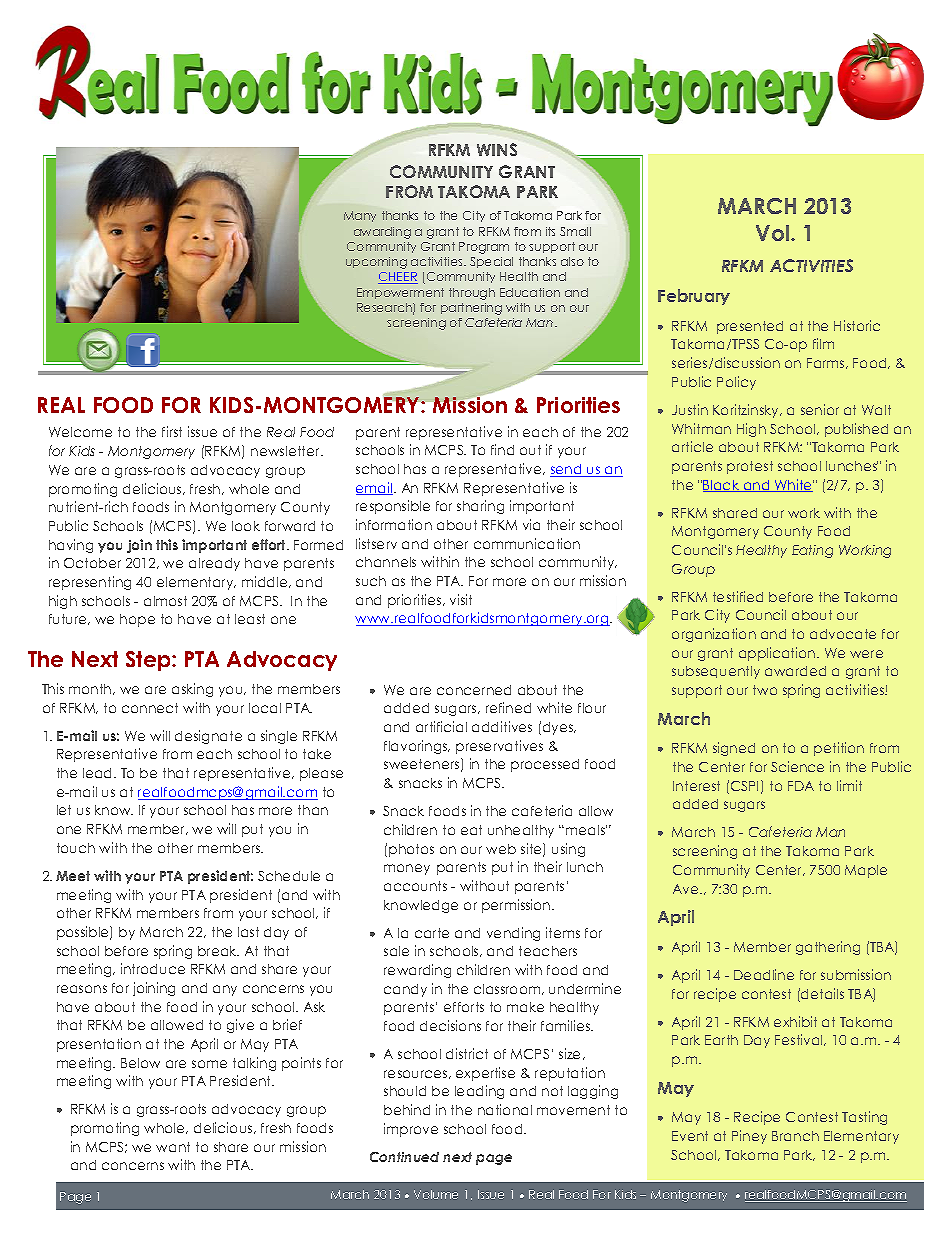  What do you see at coordinates (474, 690) in the page?
I see `concerned` at bounding box center [474, 690].
